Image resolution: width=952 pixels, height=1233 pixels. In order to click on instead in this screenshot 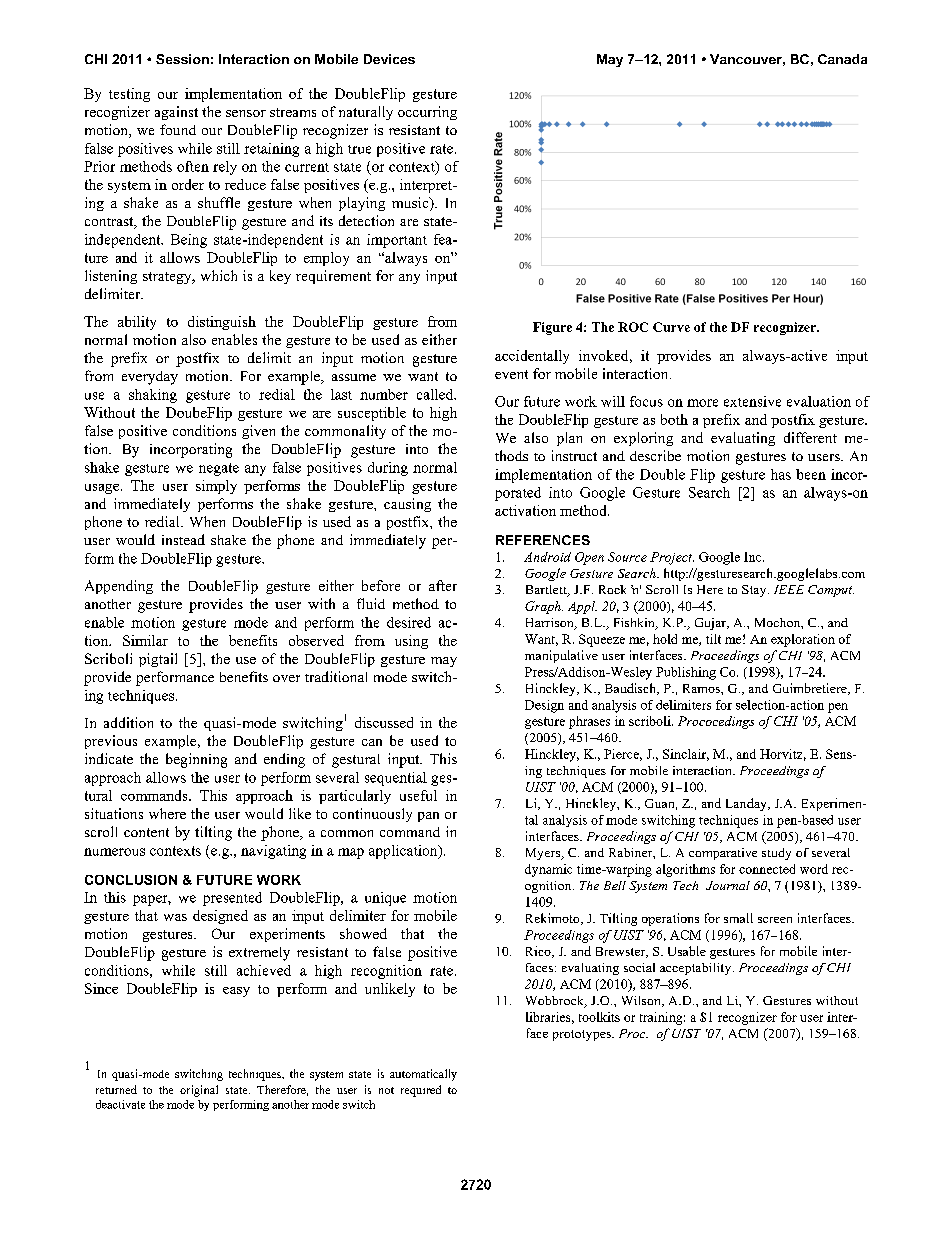, I will do `click(183, 539)`.
